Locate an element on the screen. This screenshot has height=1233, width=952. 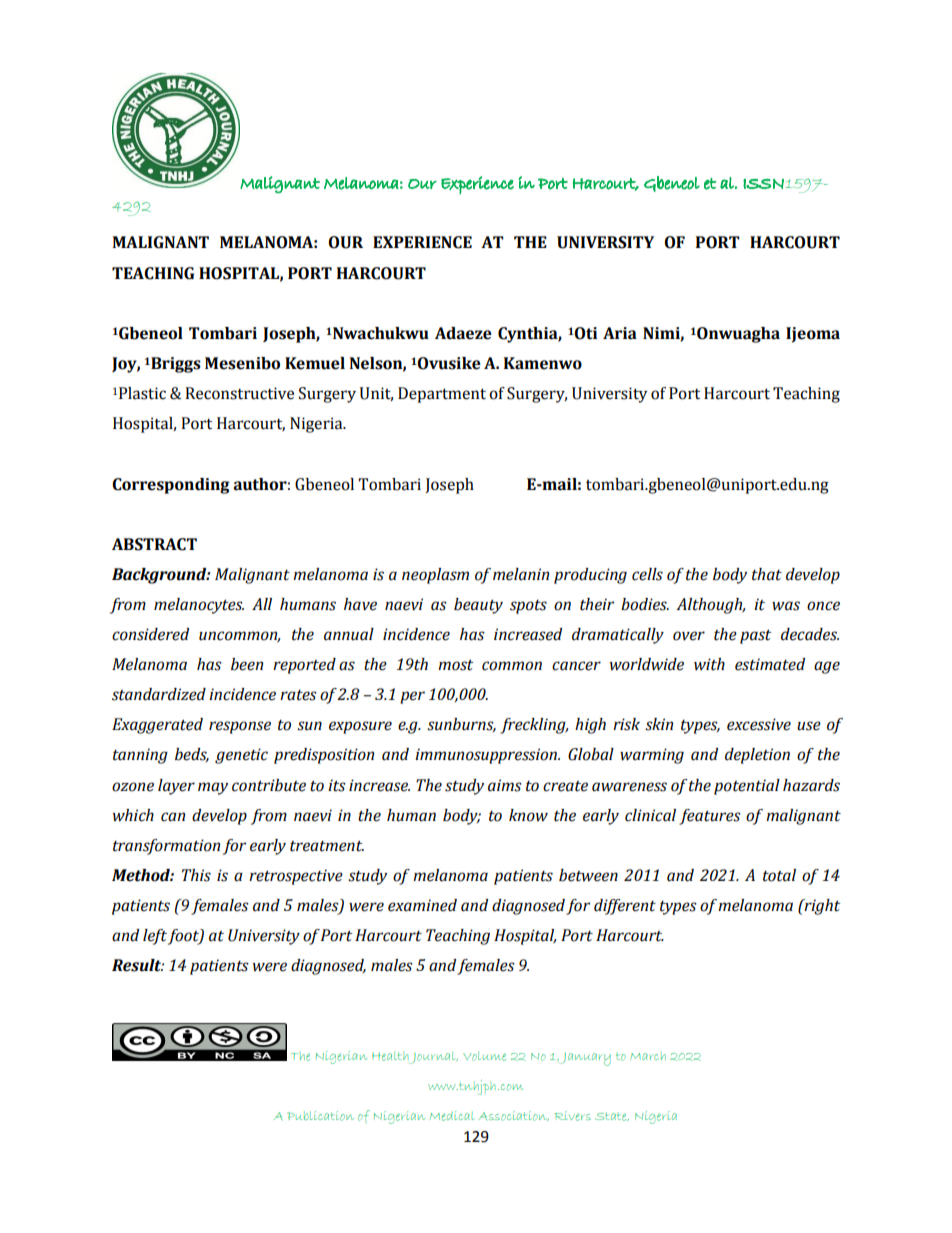
know is located at coordinates (528, 815).
